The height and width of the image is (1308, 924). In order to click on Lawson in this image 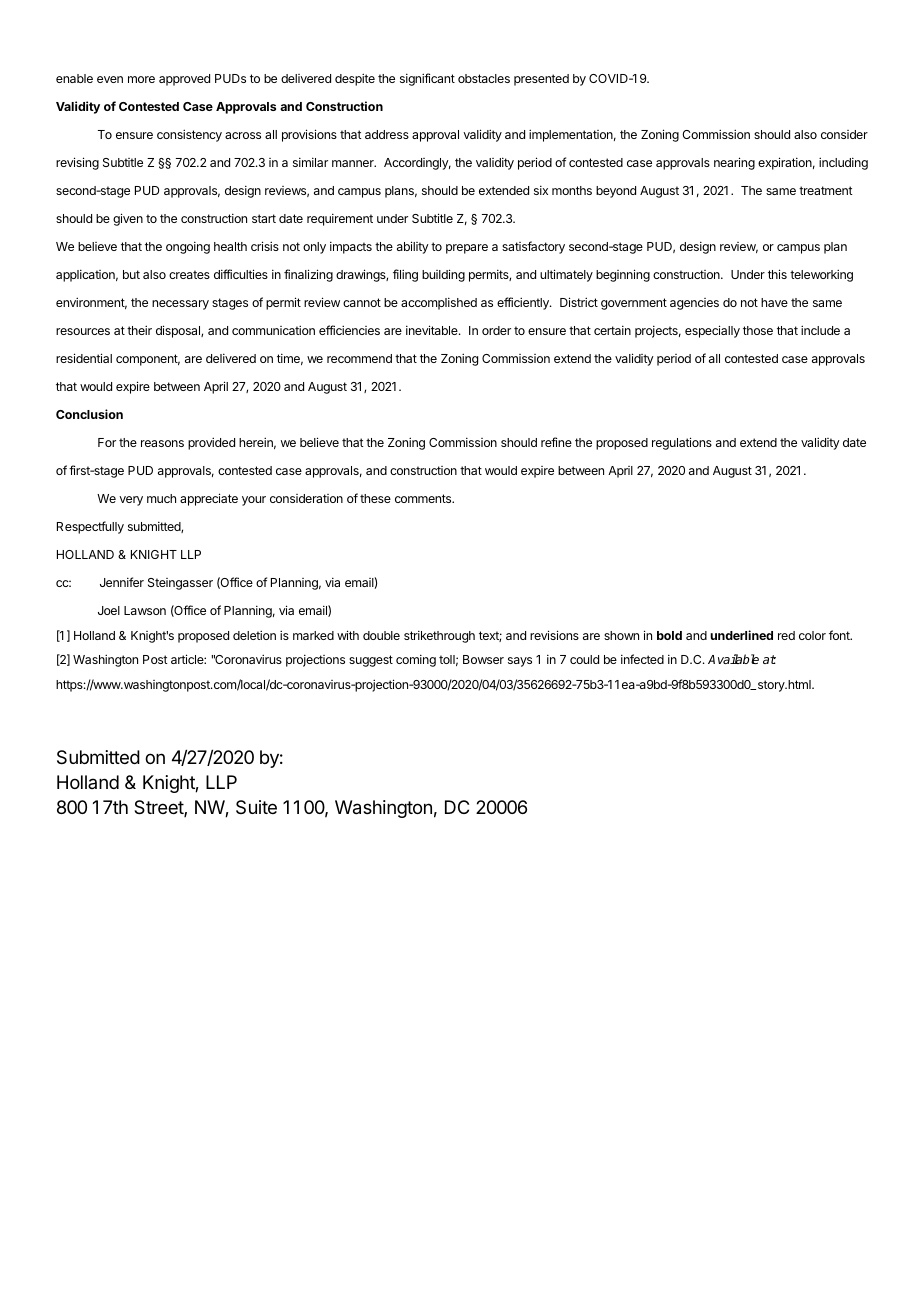, I will do `click(145, 610)`.
